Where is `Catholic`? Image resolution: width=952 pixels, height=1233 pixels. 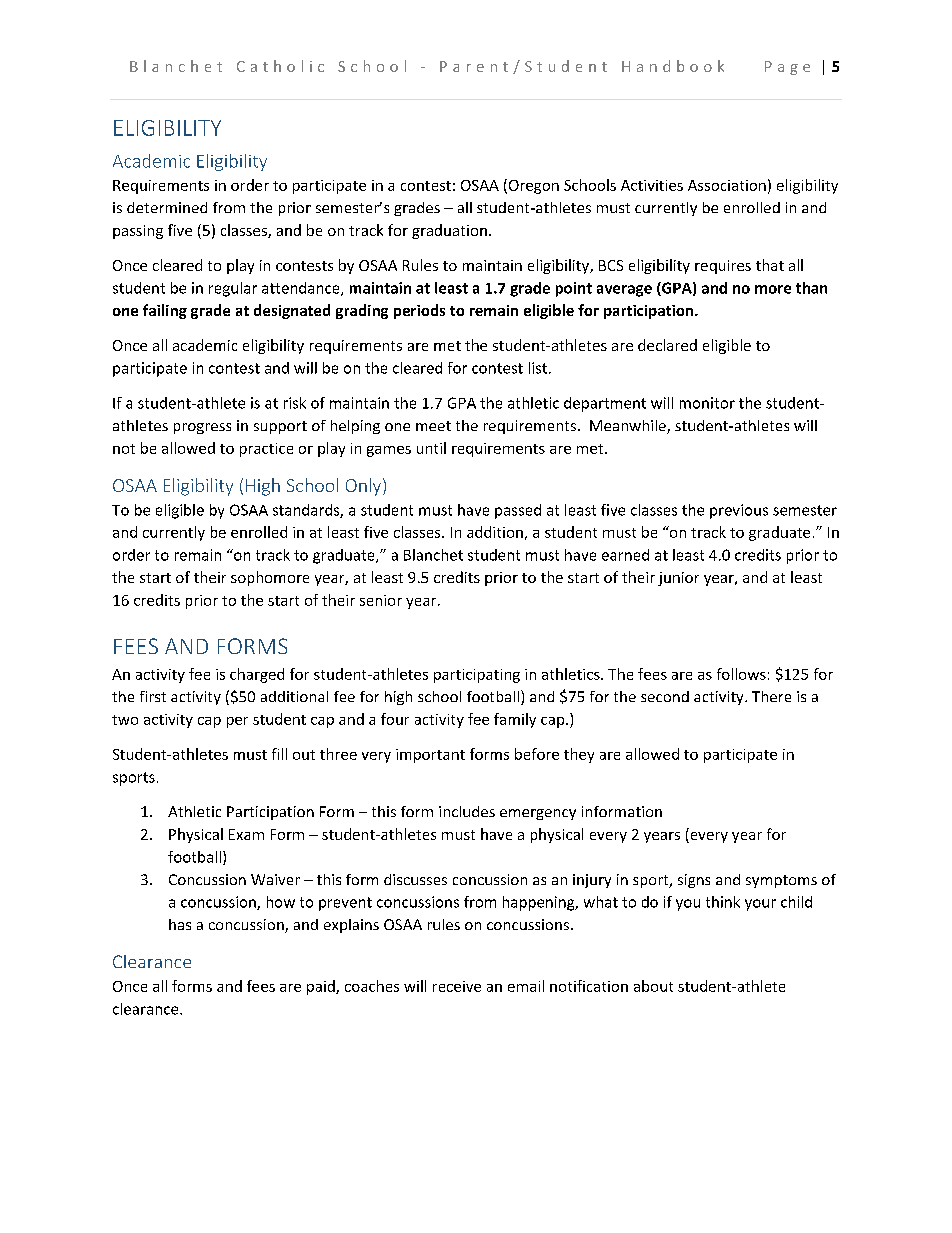
Catholic is located at coordinates (280, 66).
